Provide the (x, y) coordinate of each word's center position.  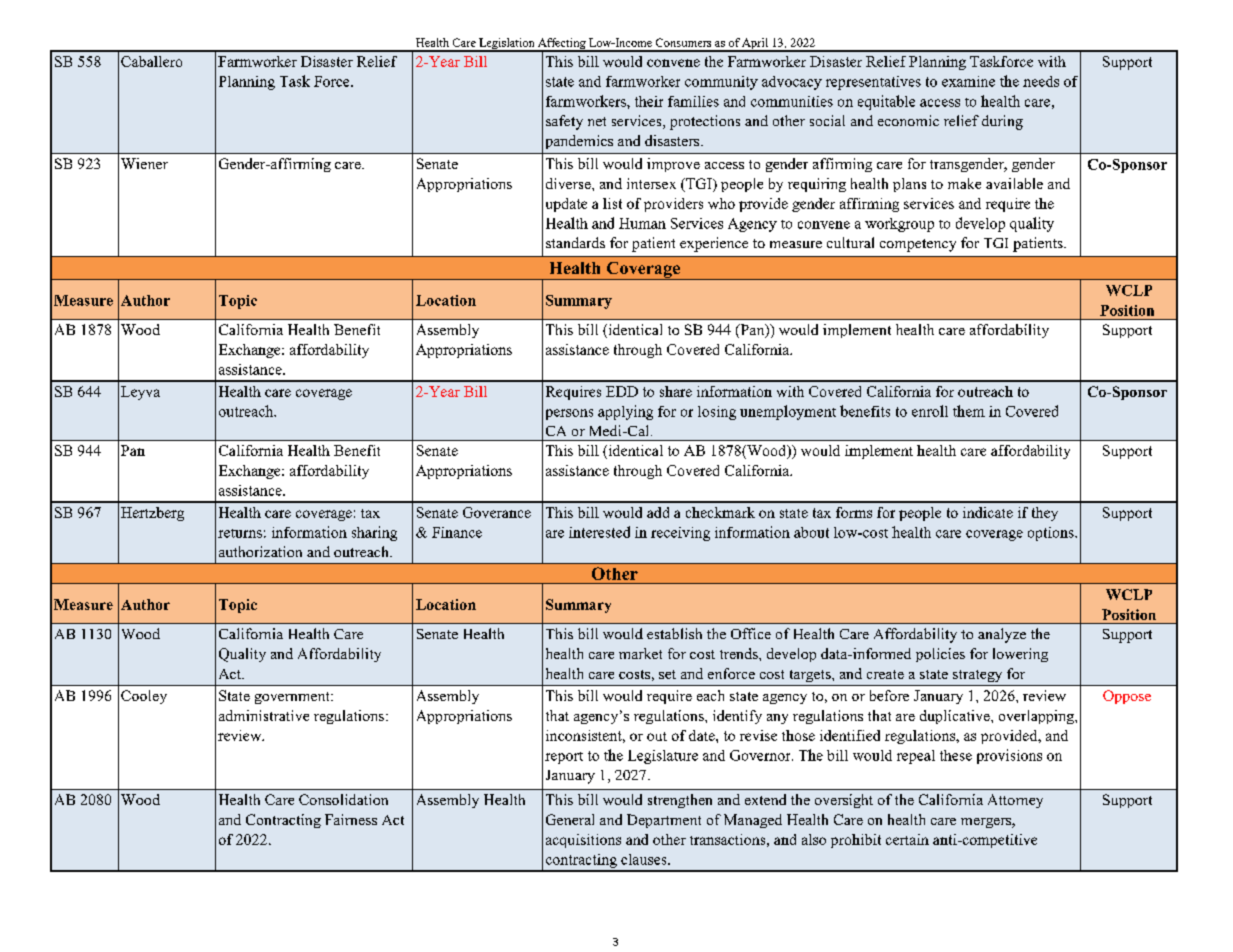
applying (625, 412)
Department (664, 821)
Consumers (683, 42)
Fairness (351, 819)
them (969, 411)
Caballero (151, 61)
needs (1041, 81)
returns (240, 533)
